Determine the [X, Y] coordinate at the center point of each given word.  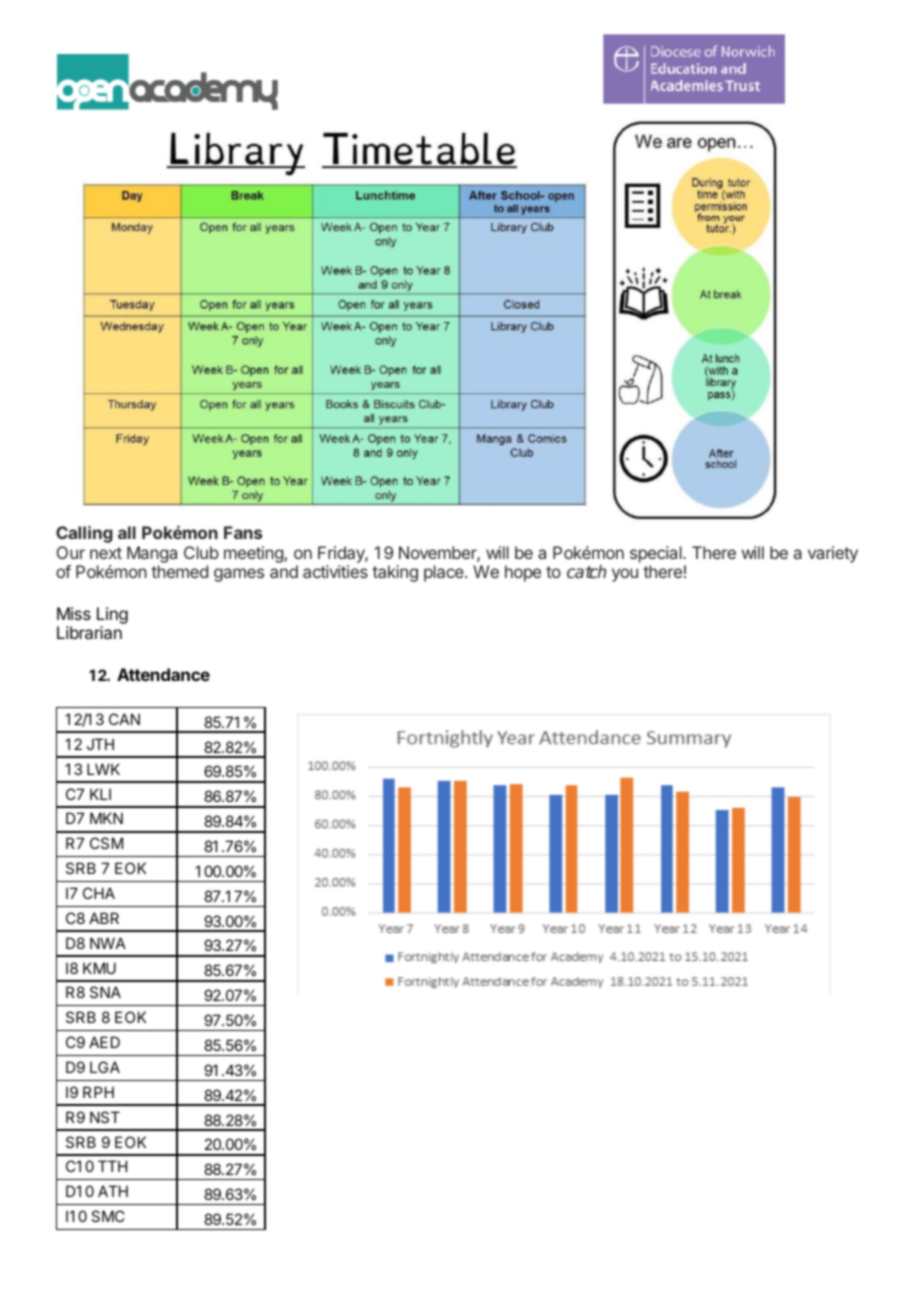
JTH [100, 744]
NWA [108, 943]
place [445, 573]
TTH [112, 1166]
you [625, 575]
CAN [124, 719]
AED [104, 1042]
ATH [113, 1191]
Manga [152, 554]
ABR [104, 918]
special [657, 554]
